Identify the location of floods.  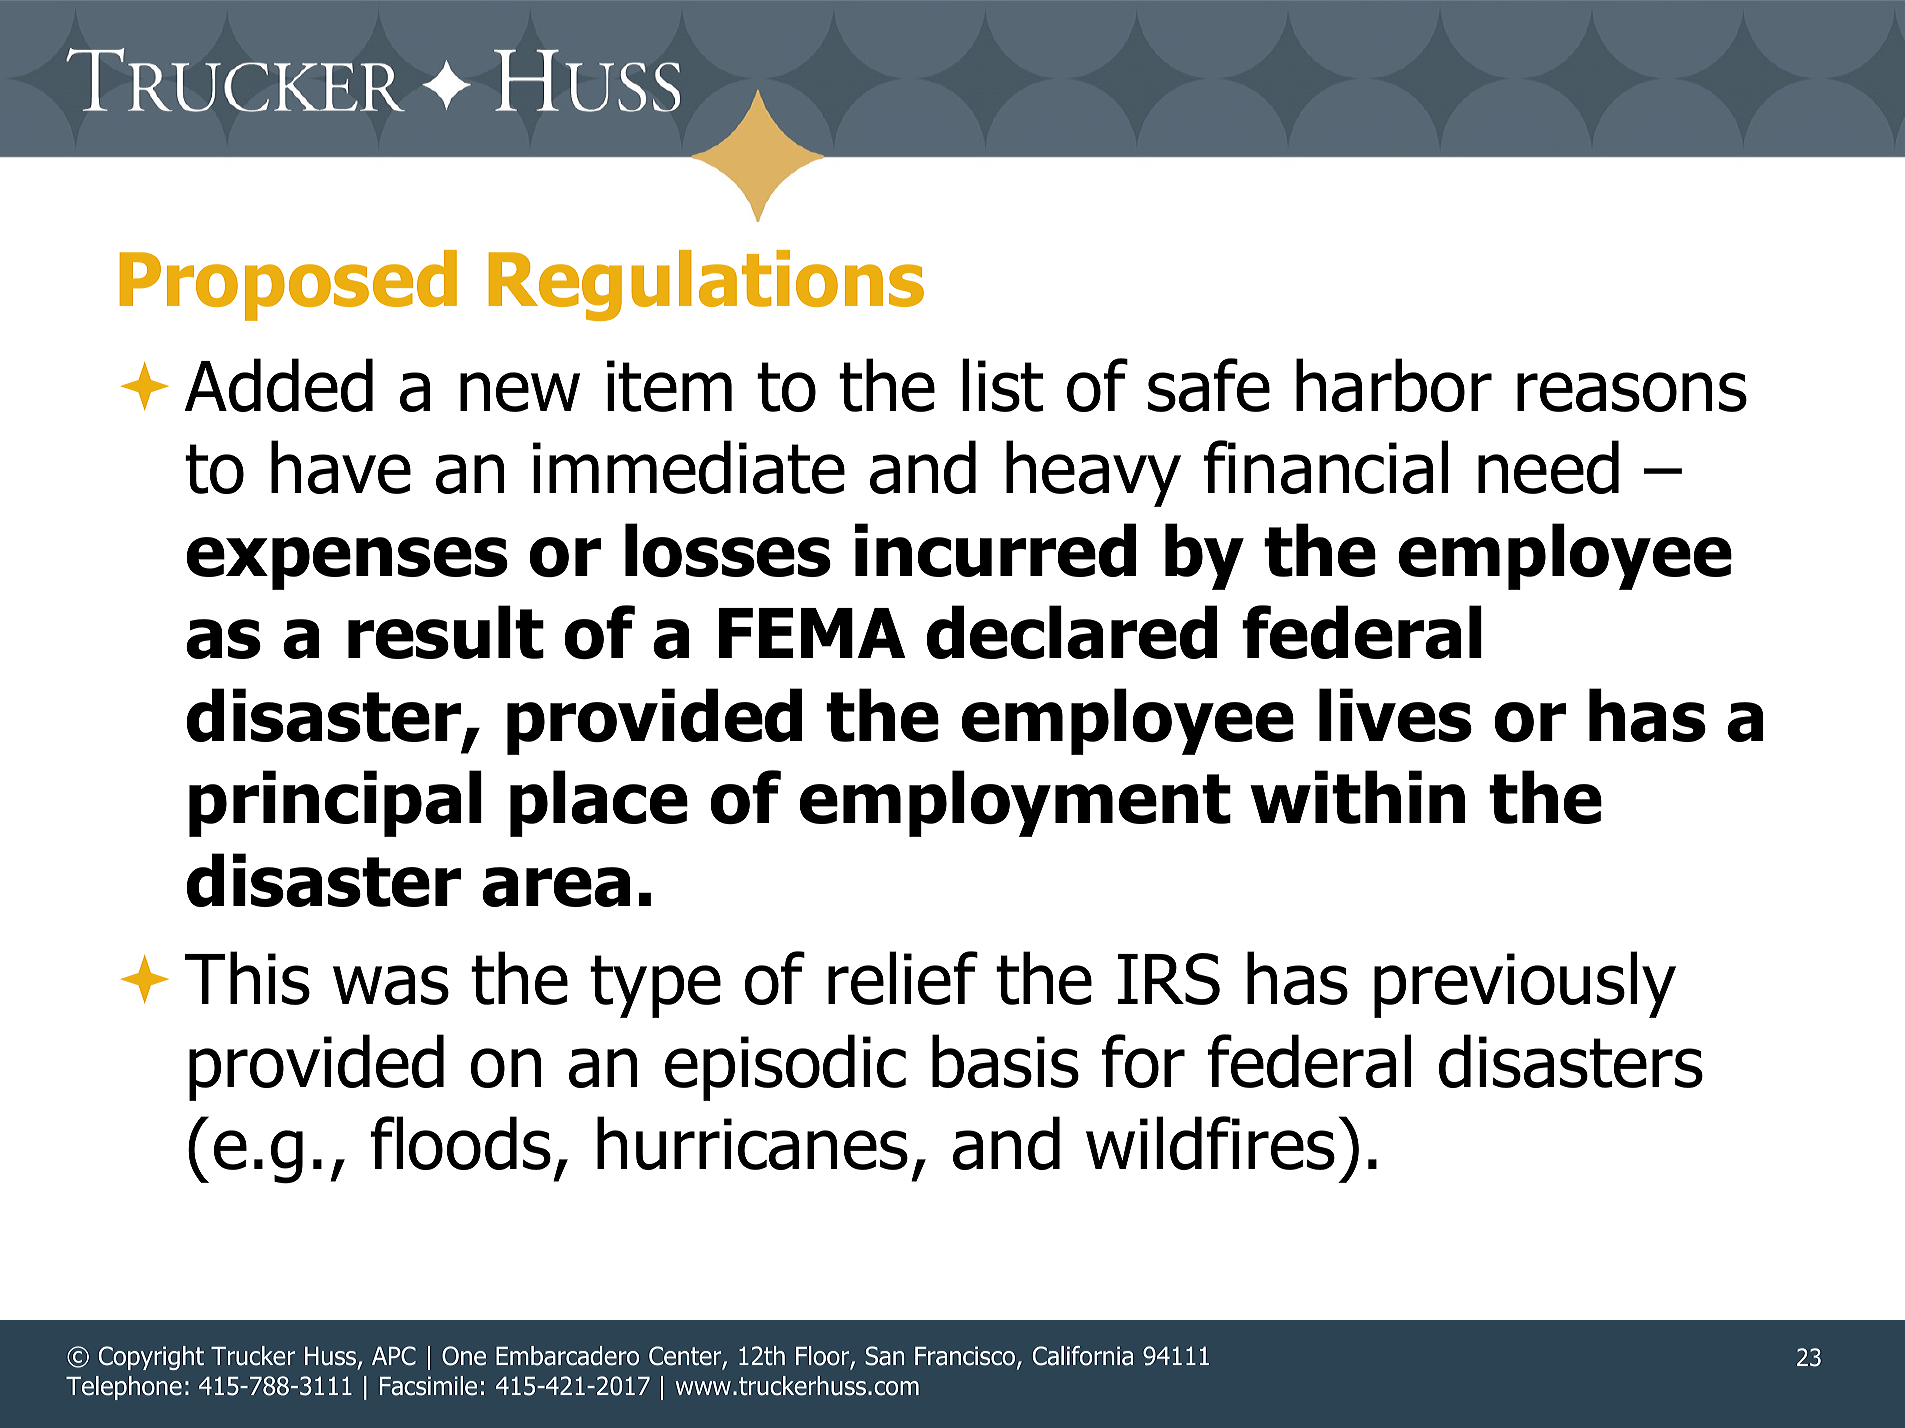
(461, 1143).
